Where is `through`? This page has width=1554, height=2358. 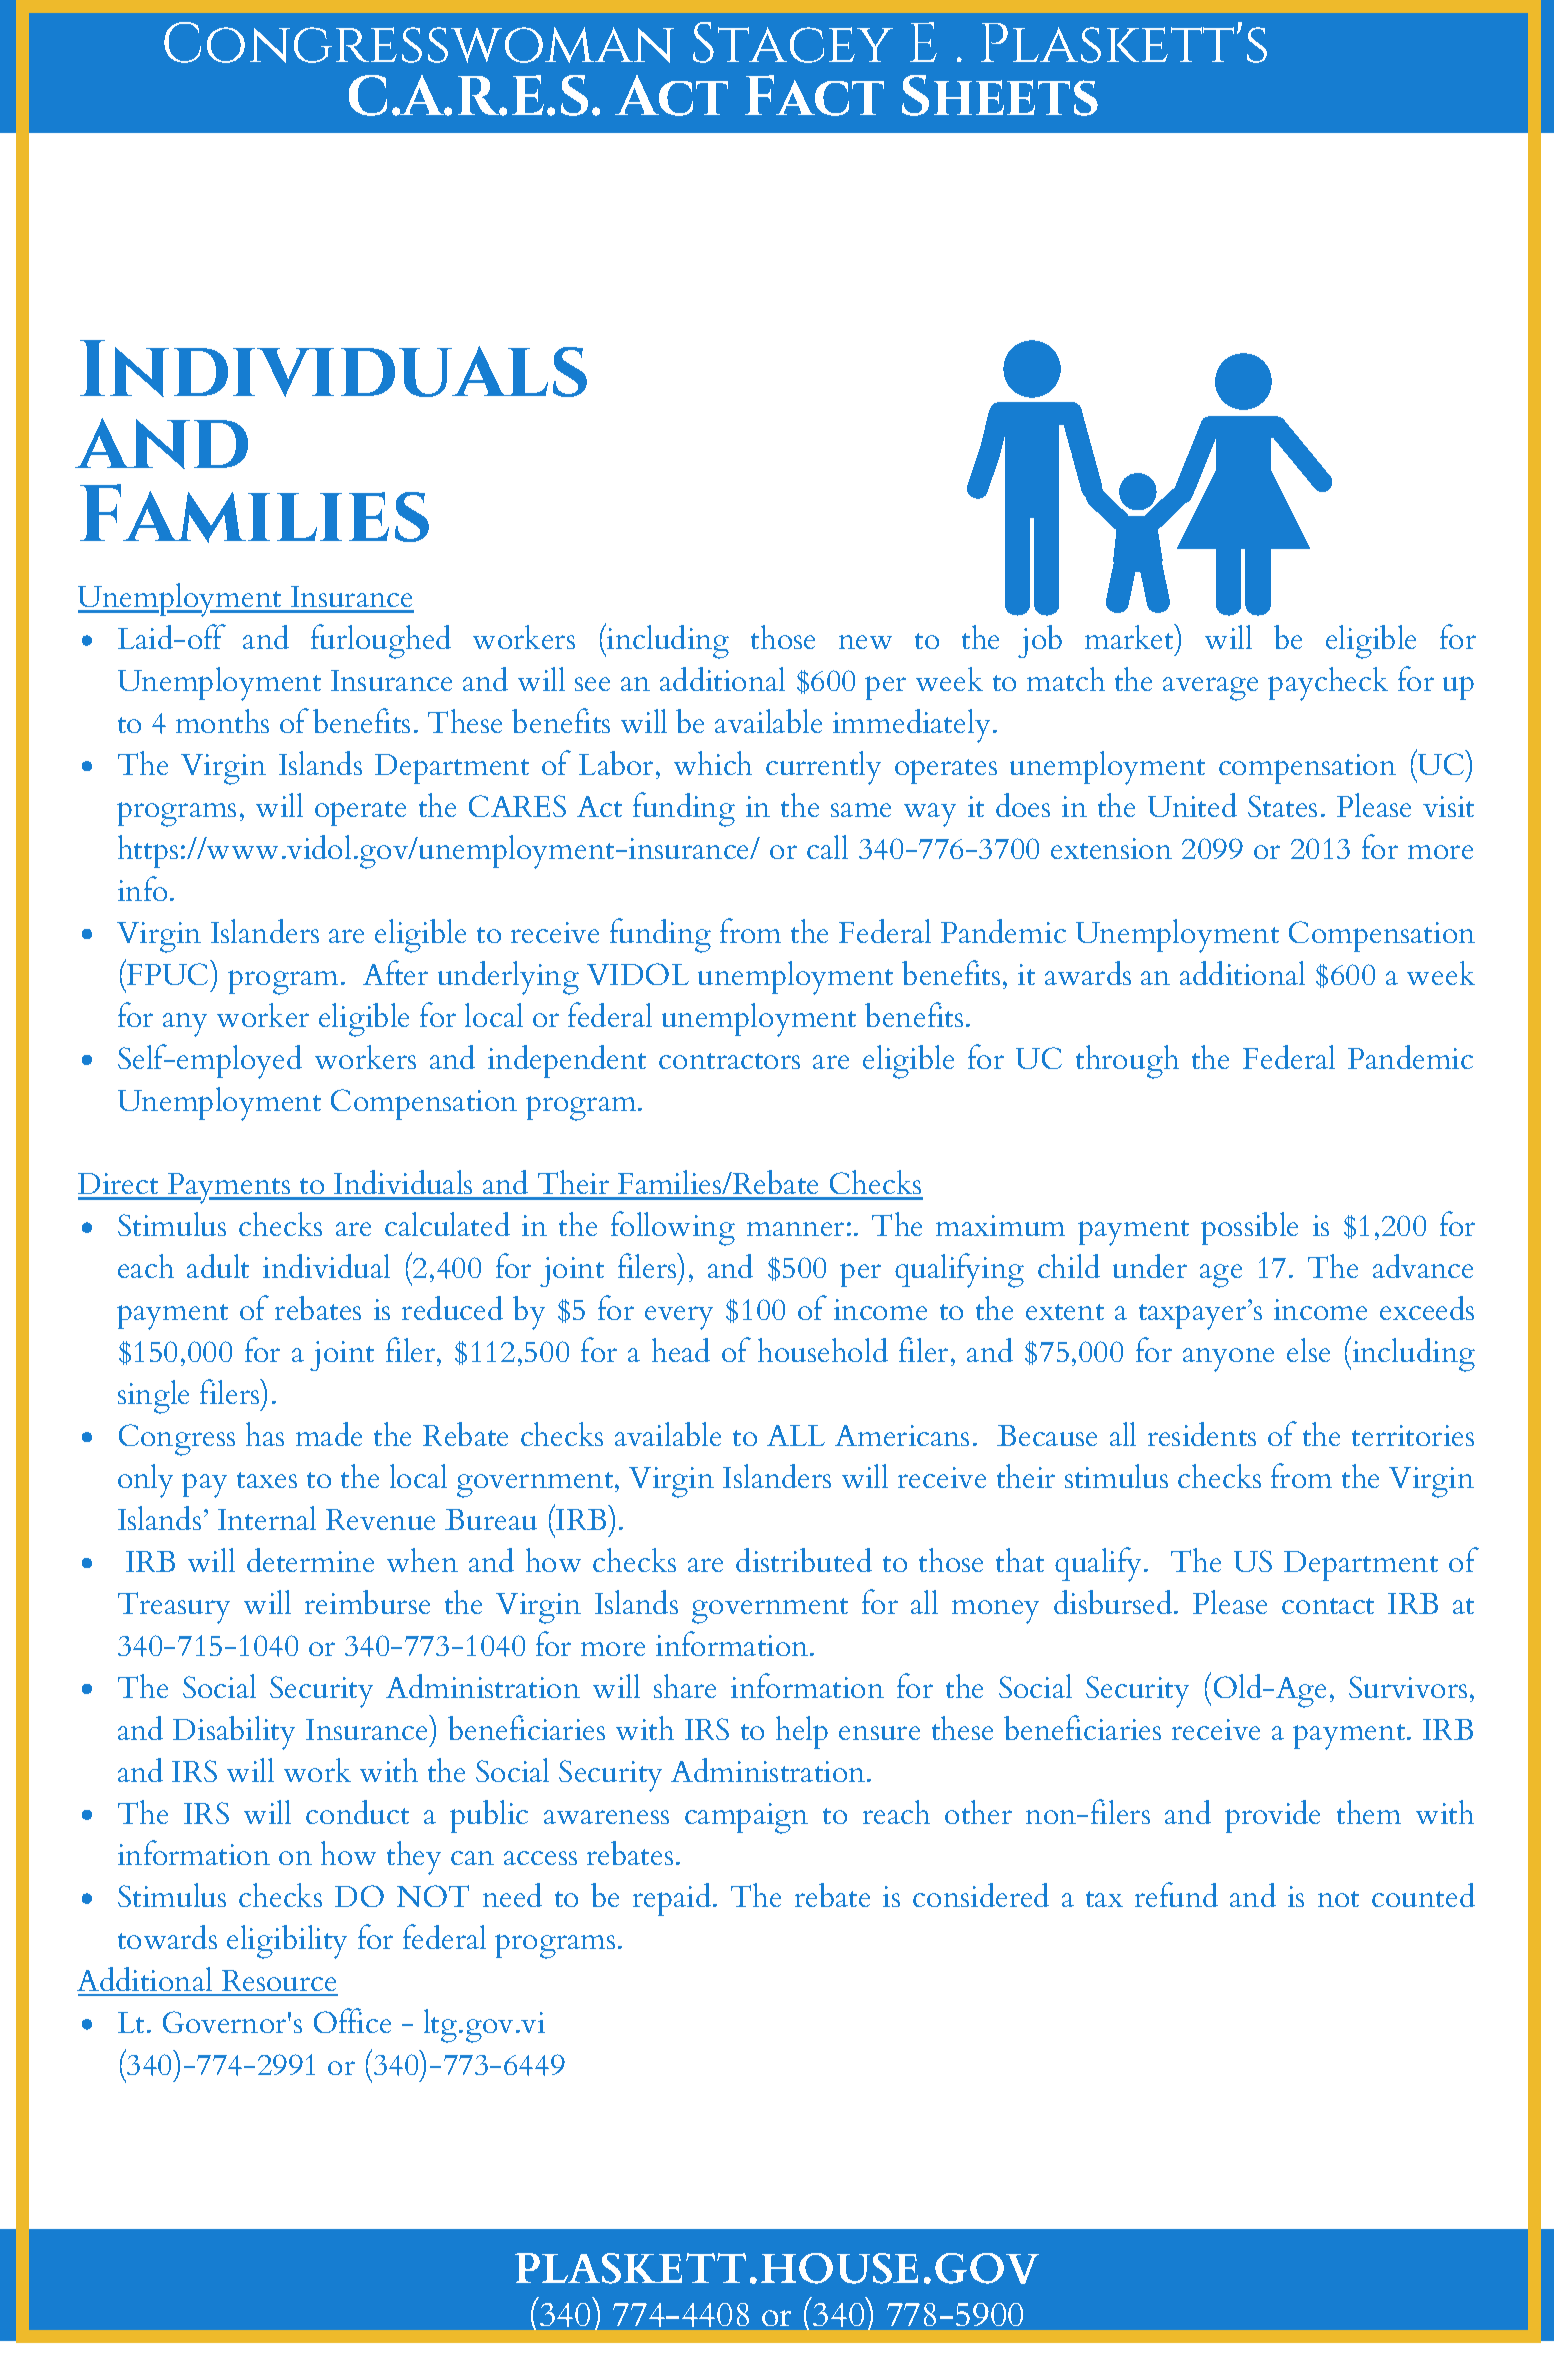 through is located at coordinates (1127, 1062).
